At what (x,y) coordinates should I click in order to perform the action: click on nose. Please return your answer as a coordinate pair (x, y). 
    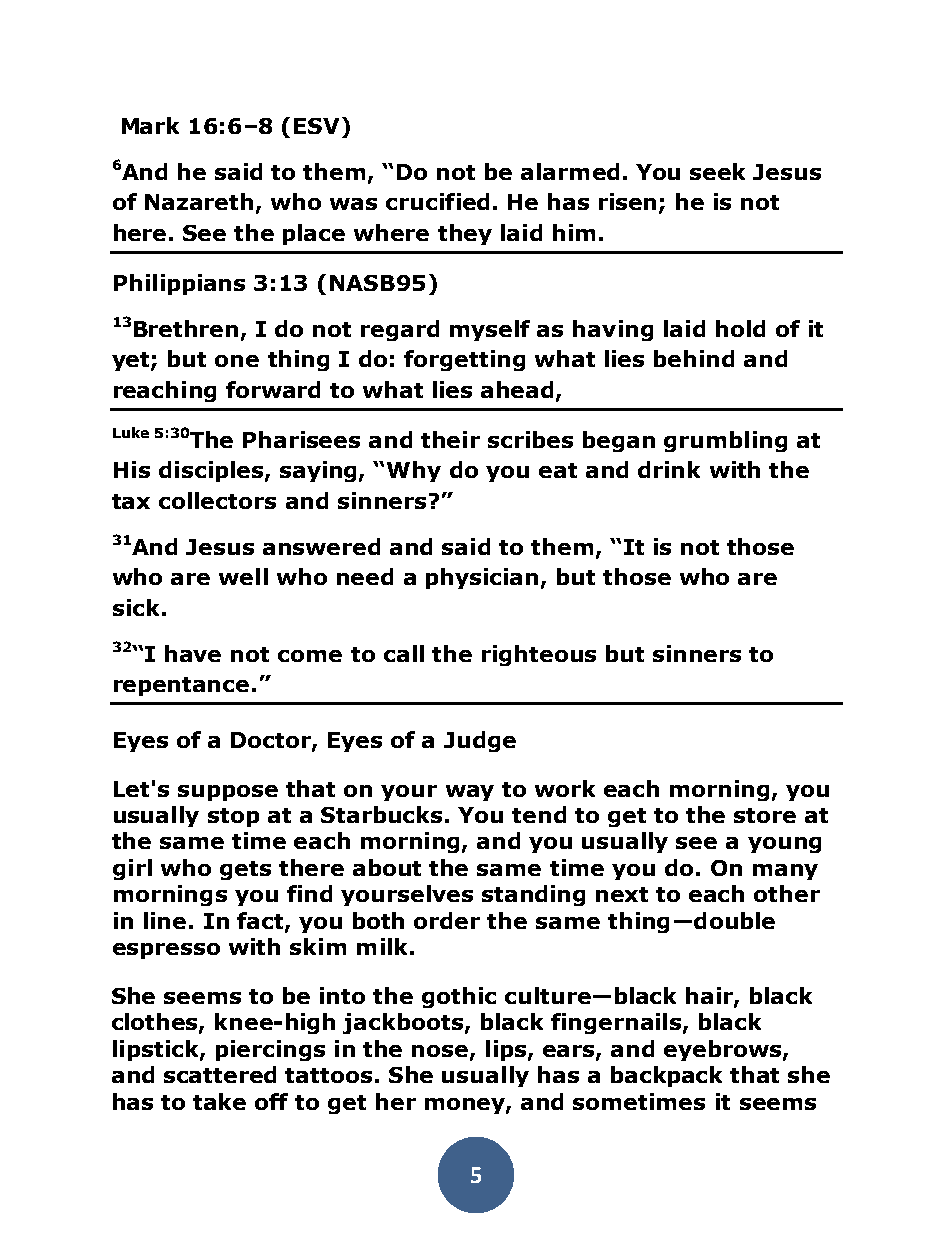
    Looking at the image, I should click on (441, 1052).
